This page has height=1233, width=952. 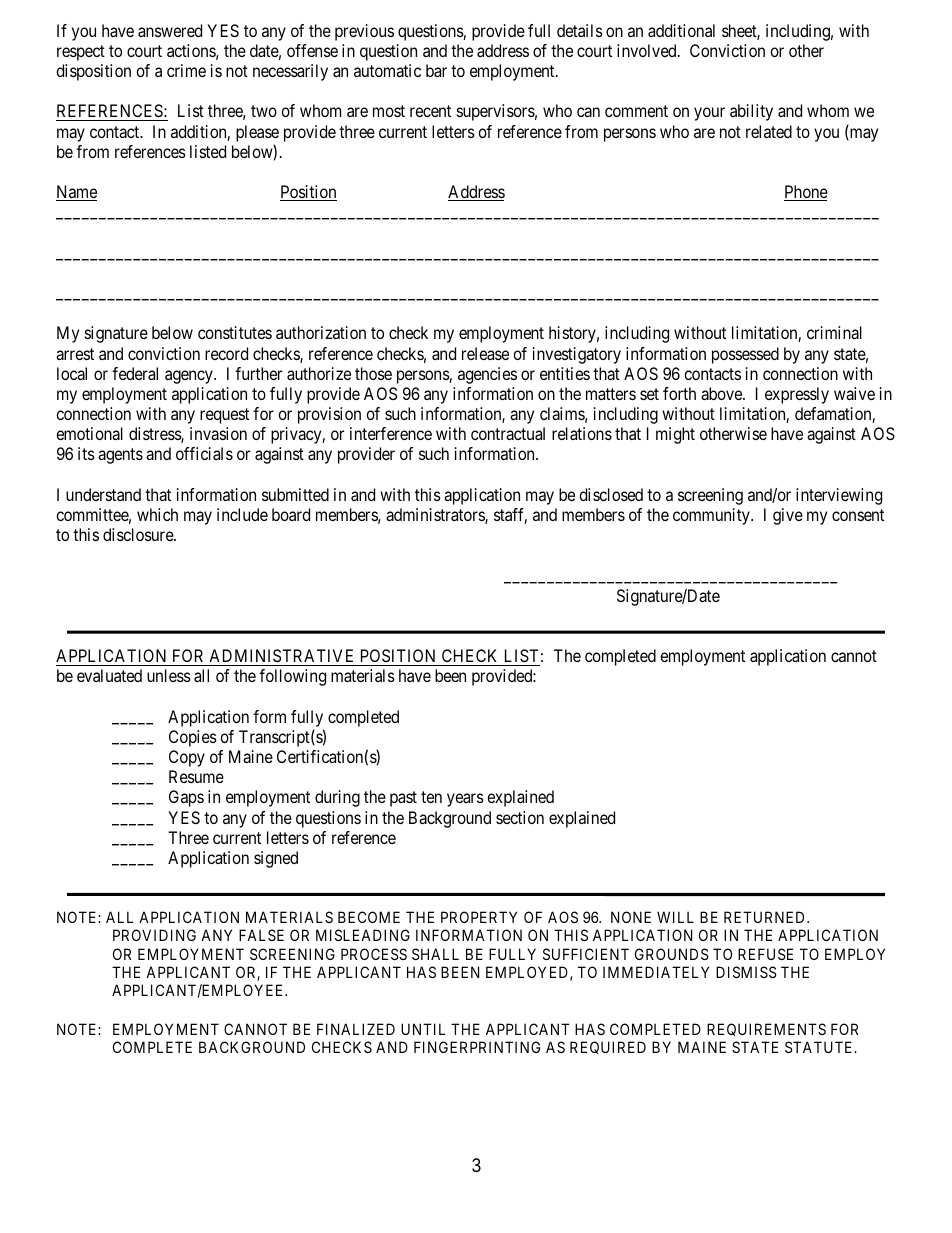 I want to click on criminal, so click(x=834, y=332).
